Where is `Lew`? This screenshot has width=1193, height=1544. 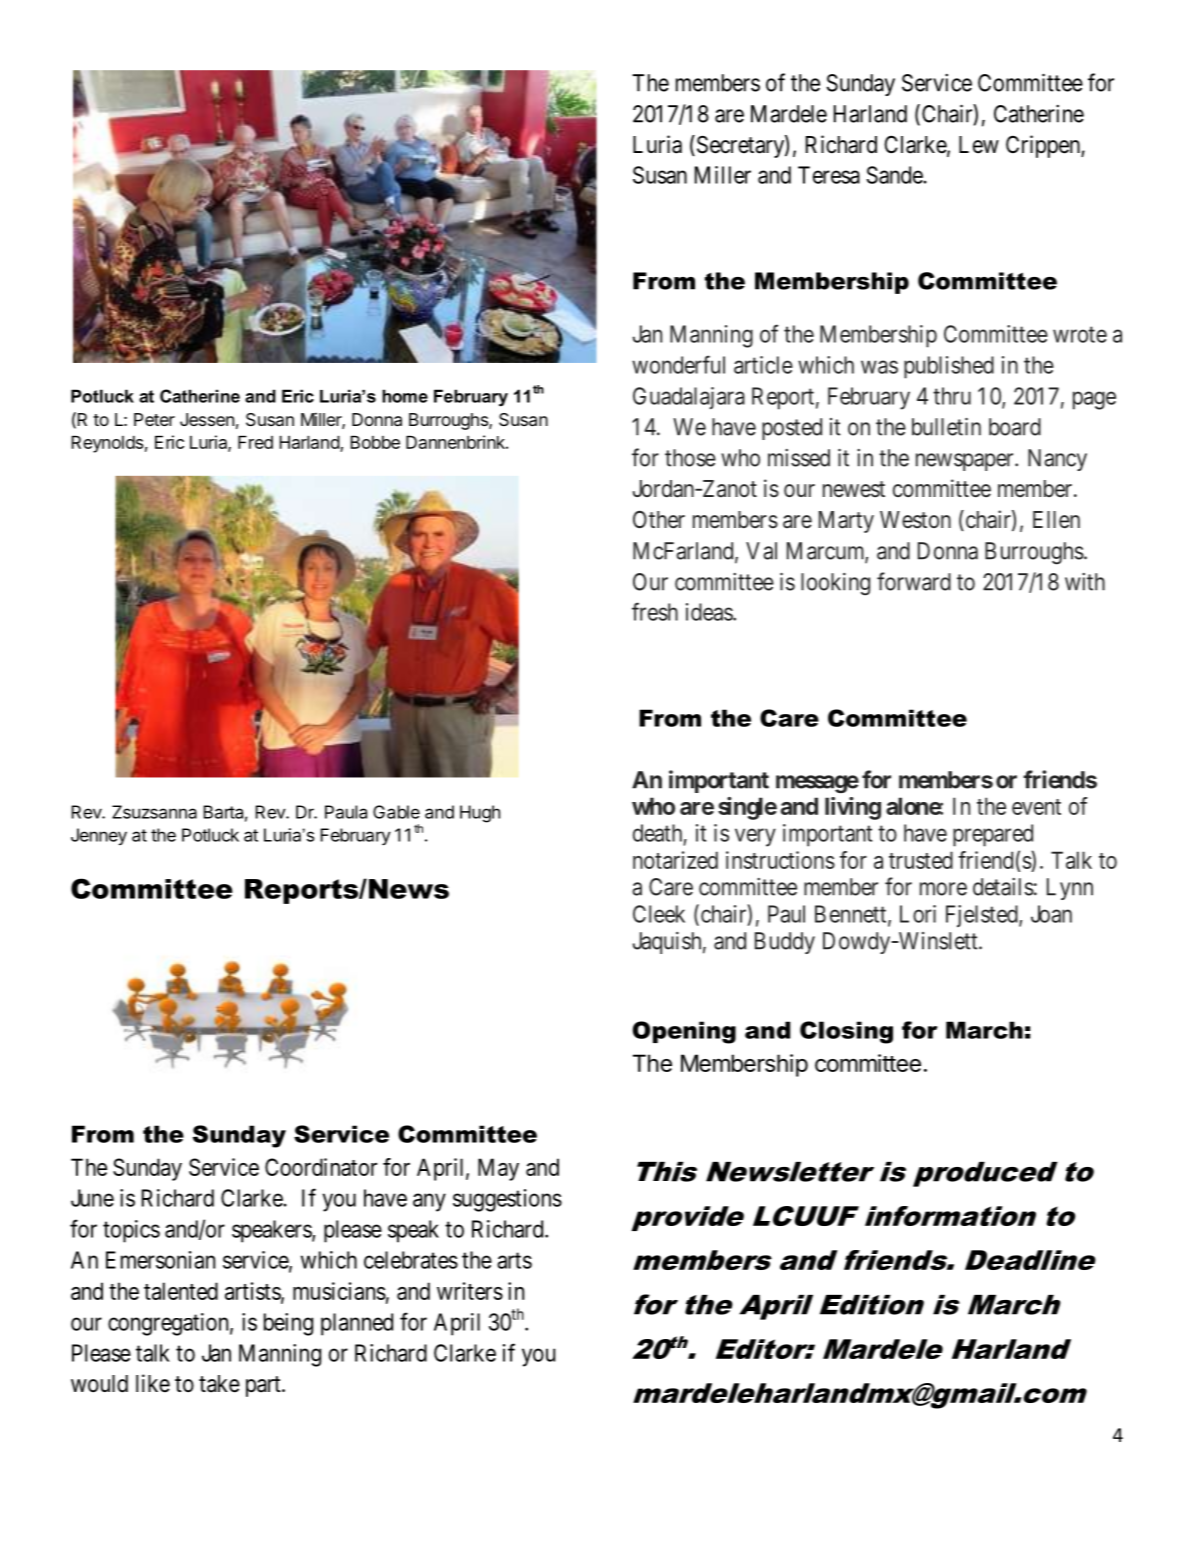 Lew is located at coordinates (979, 145).
